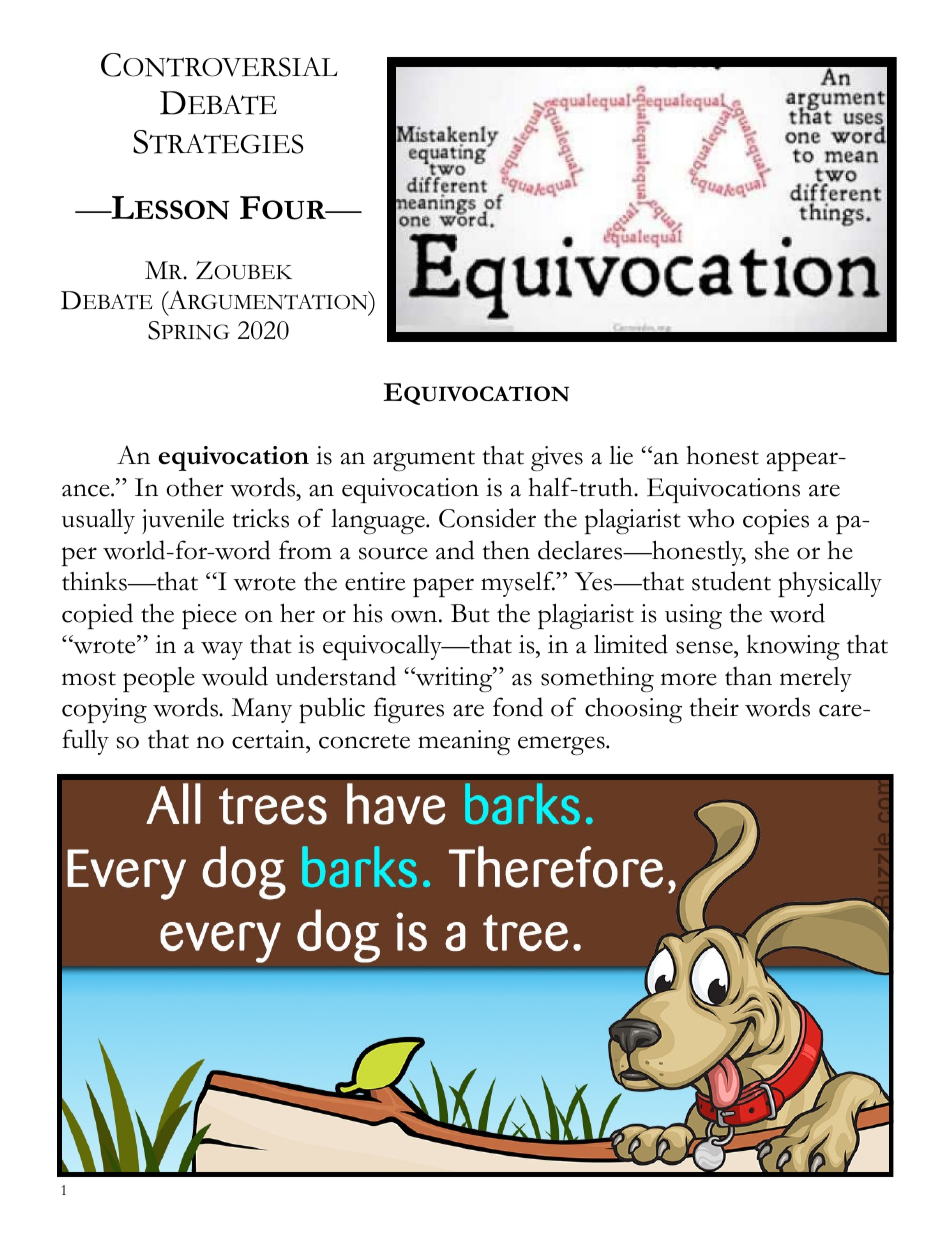 Image resolution: width=952 pixels, height=1233 pixels. I want to click on Consider, so click(487, 518).
